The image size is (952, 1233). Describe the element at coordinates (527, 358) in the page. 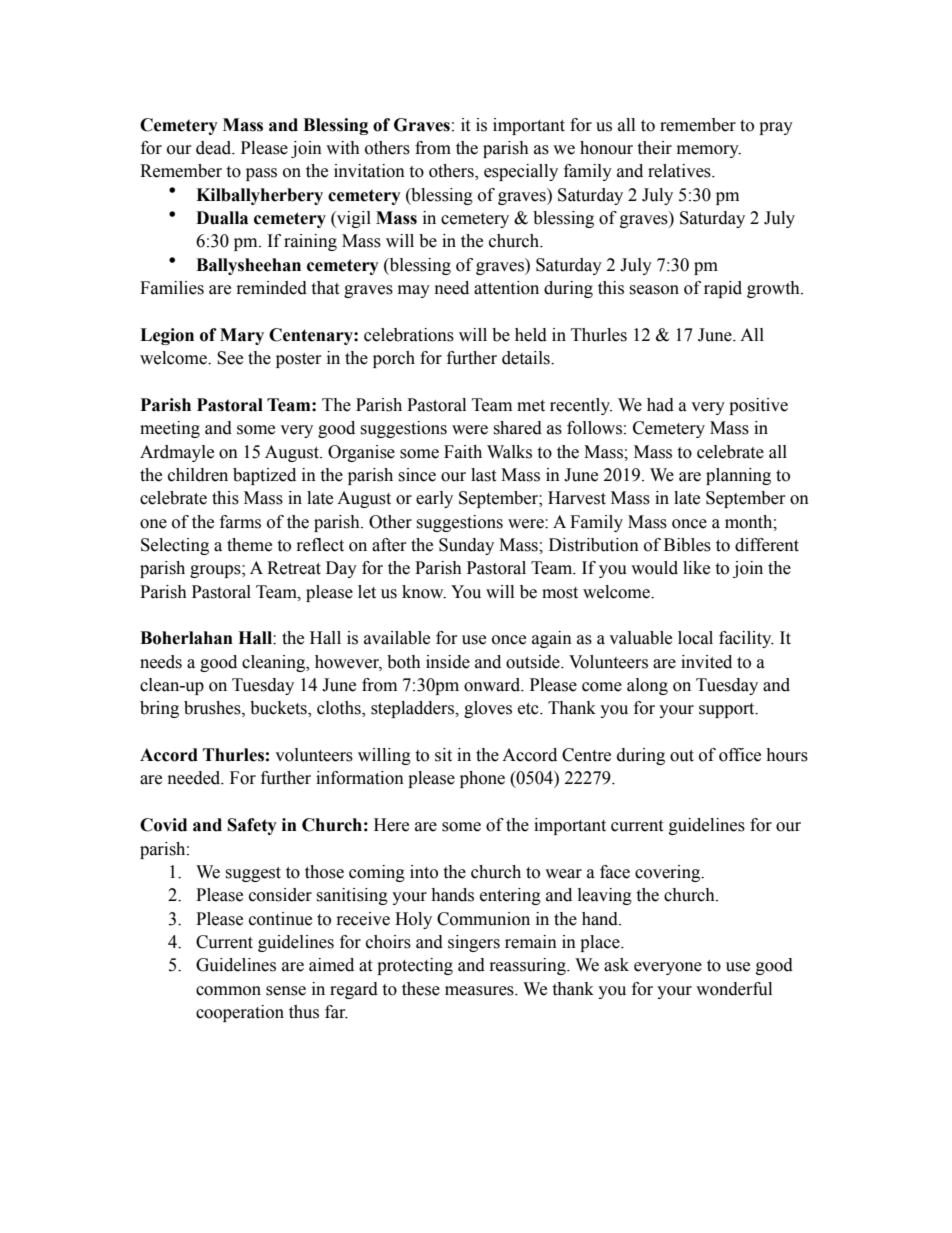

I see `details` at that location.
